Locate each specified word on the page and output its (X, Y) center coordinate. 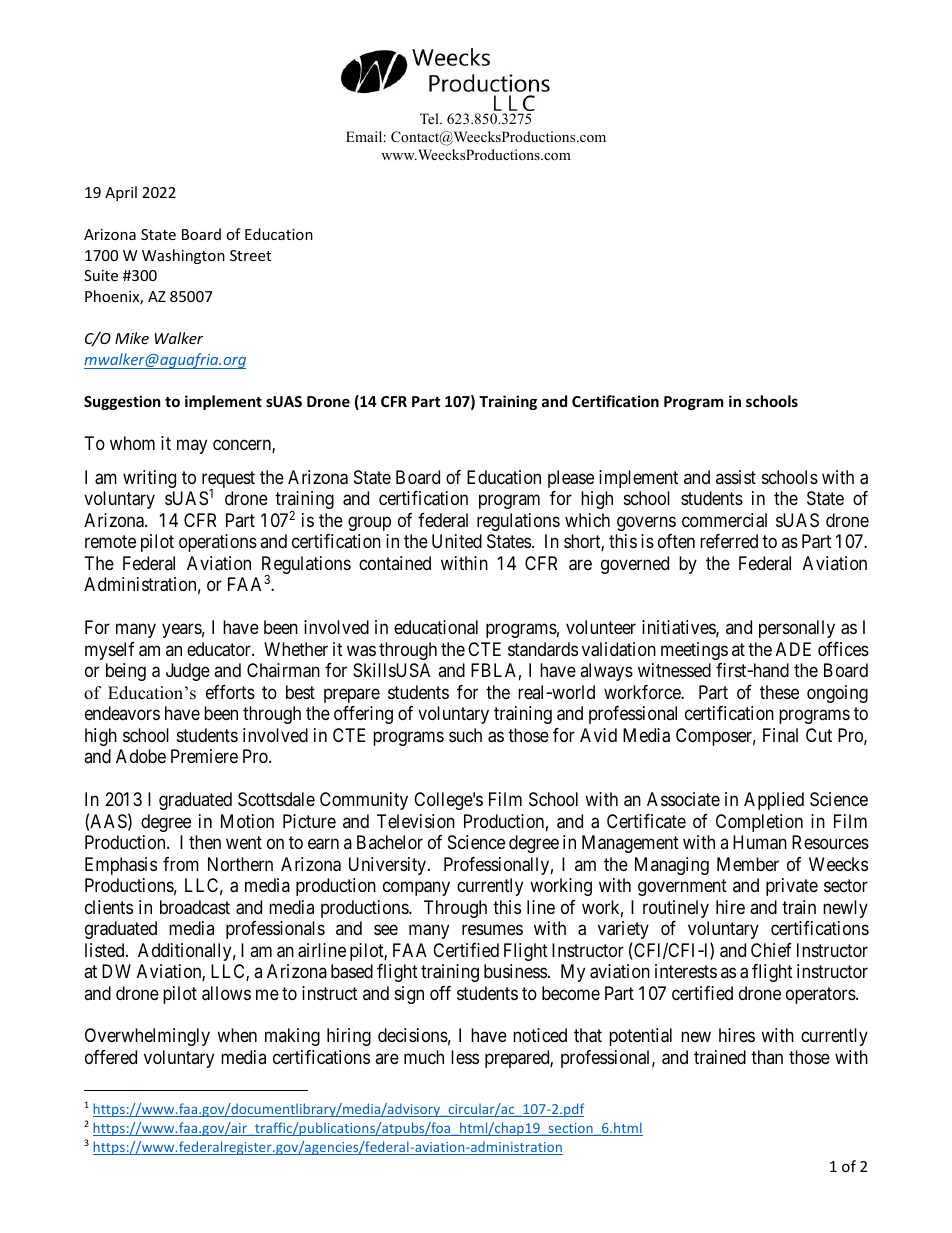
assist (736, 477)
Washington (183, 256)
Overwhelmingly (147, 1037)
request (228, 481)
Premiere (204, 756)
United (457, 541)
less (465, 1057)
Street (250, 255)
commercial (724, 520)
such (465, 735)
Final (780, 735)
